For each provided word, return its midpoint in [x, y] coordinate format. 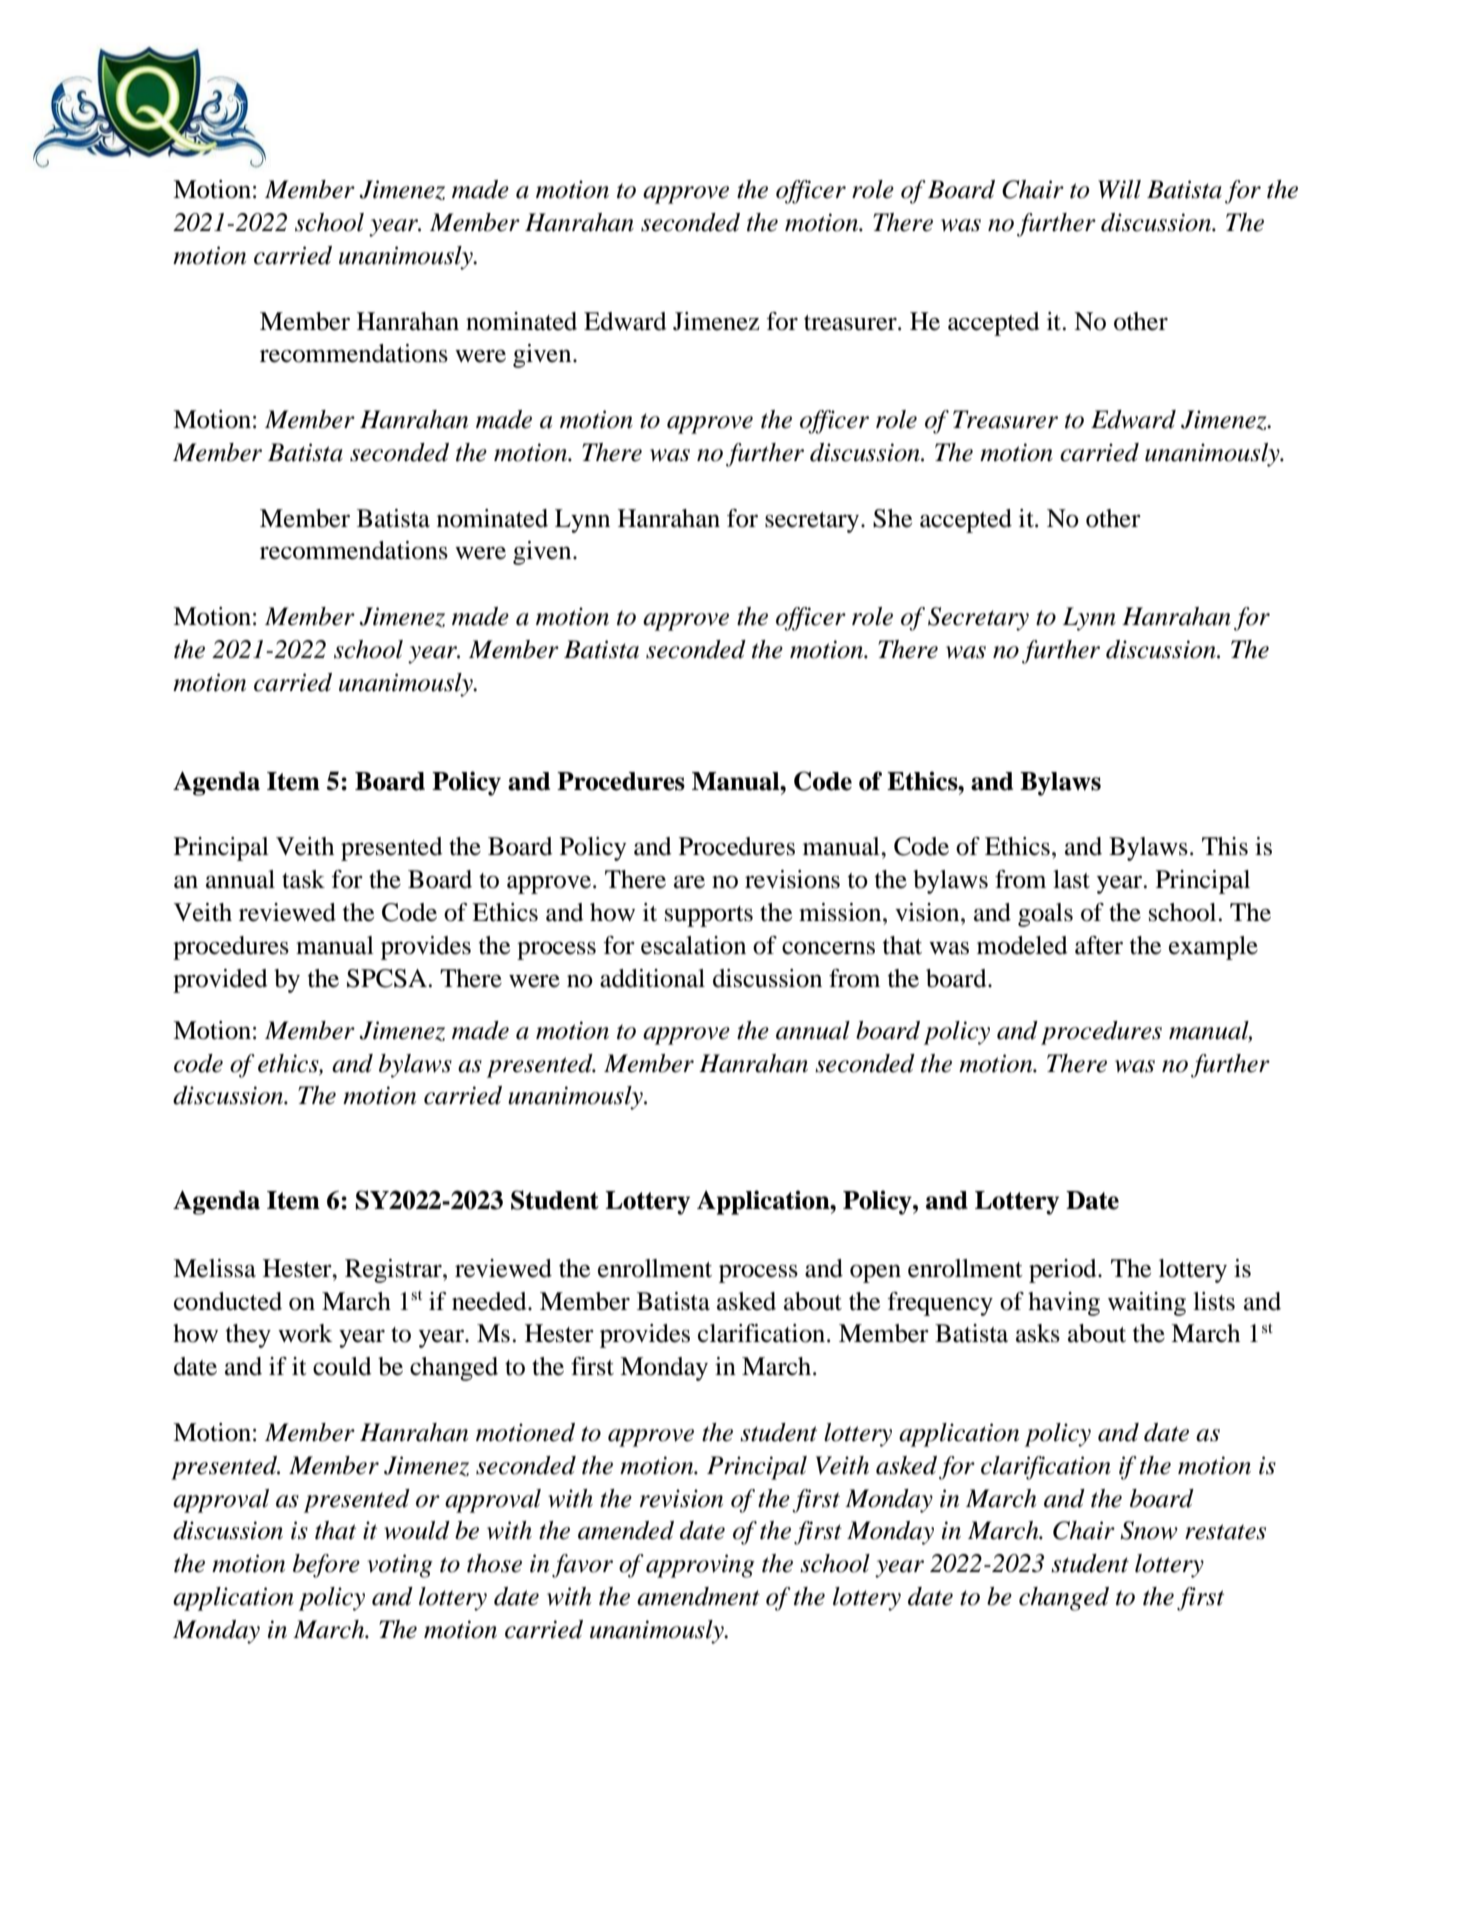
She [892, 518]
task [303, 879]
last [1071, 879]
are [689, 882]
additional [652, 978]
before [326, 1566]
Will [1119, 189]
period [1064, 1271]
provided [220, 981]
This [1225, 846]
